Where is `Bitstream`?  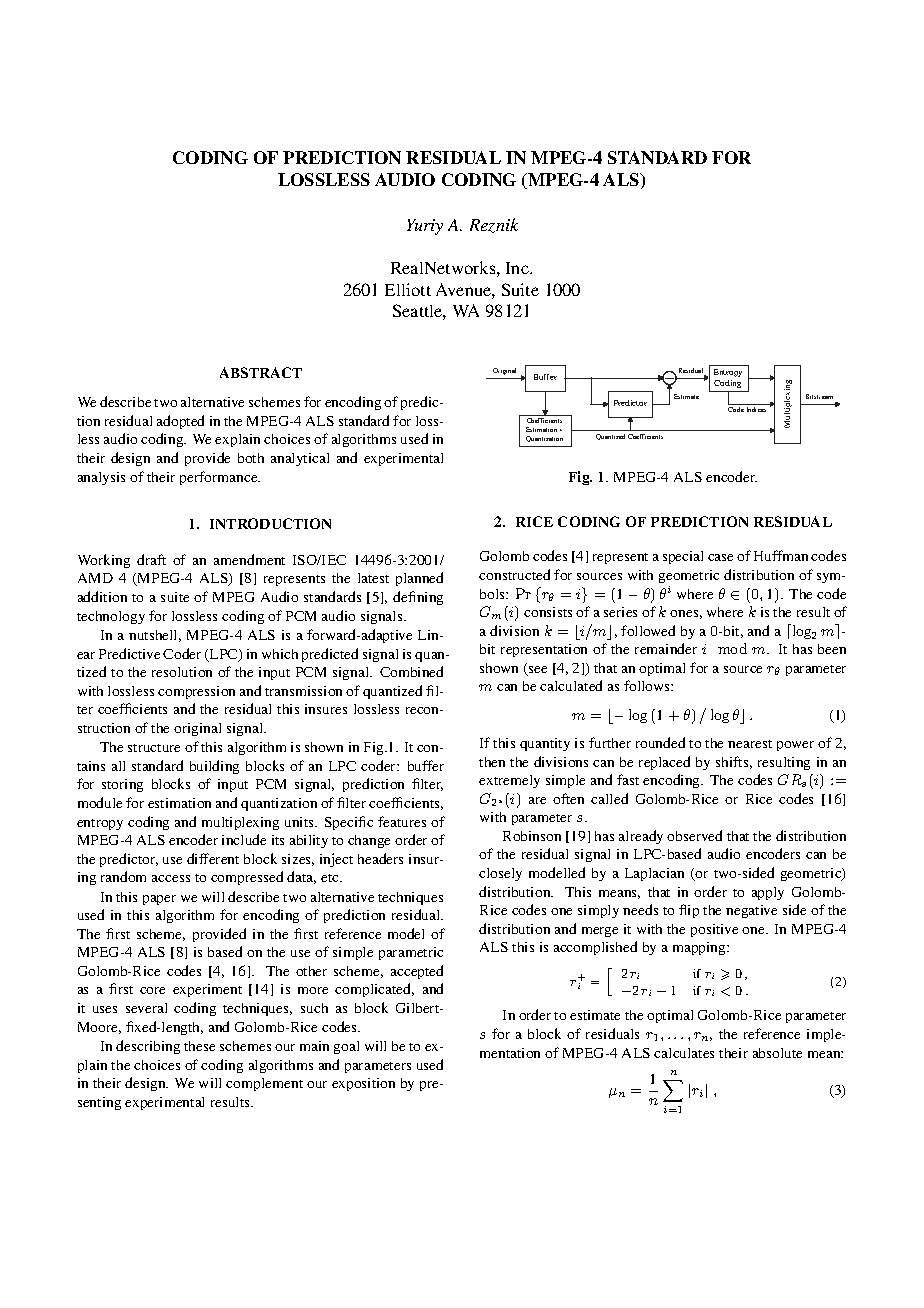 Bitstream is located at coordinates (819, 396).
